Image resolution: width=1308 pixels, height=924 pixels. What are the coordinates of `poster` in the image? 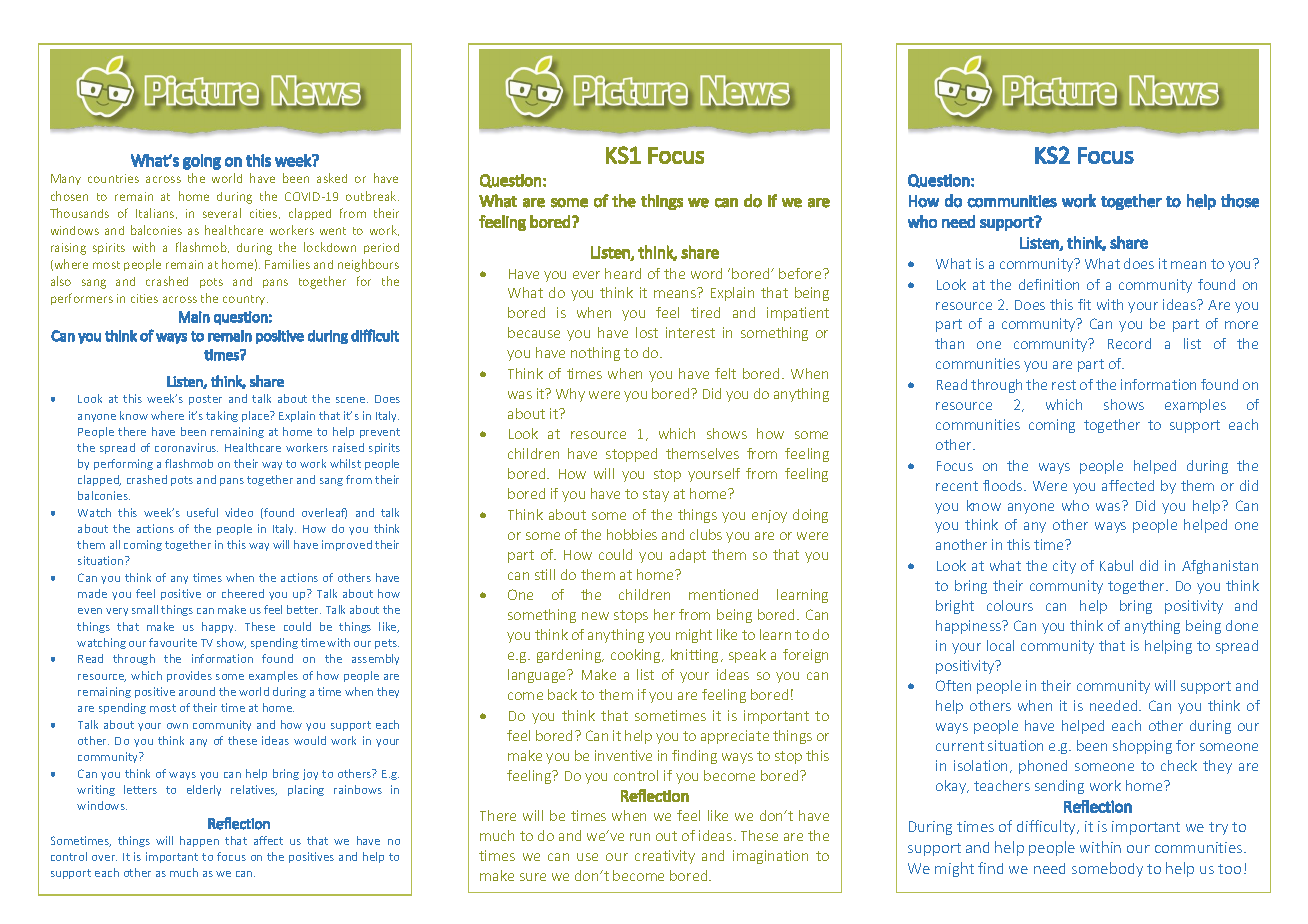 It's located at (205, 400).
